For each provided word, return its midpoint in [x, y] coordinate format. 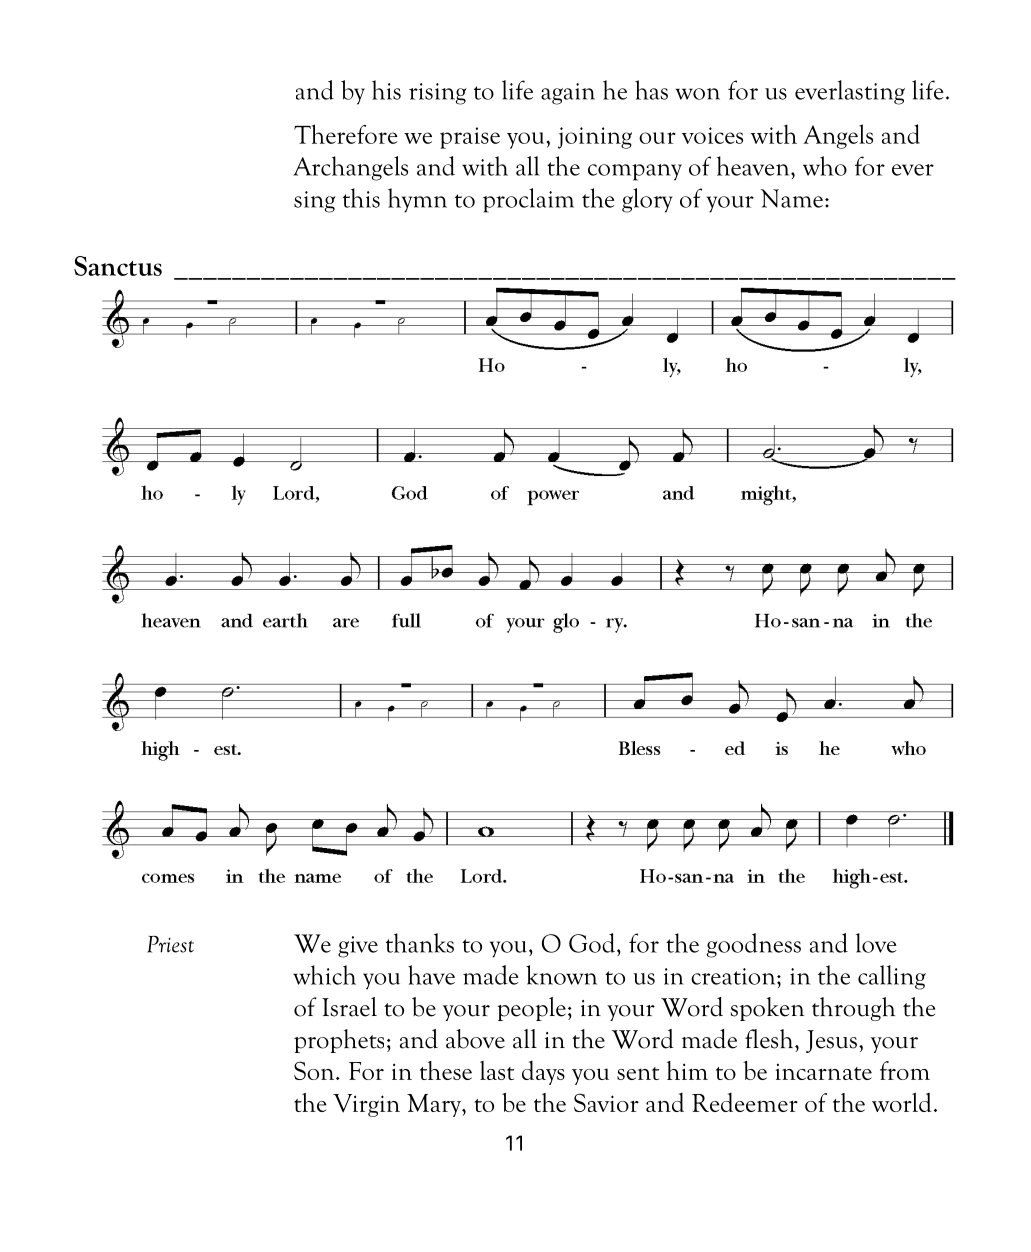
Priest [170, 944]
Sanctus [118, 266]
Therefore [346, 134]
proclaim [528, 200]
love [876, 943]
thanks [420, 943]
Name [792, 198]
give [358, 947]
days [543, 1073]
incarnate [824, 1072]
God [592, 943]
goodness [754, 945]
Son [315, 1070]
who [825, 166]
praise [470, 138]
